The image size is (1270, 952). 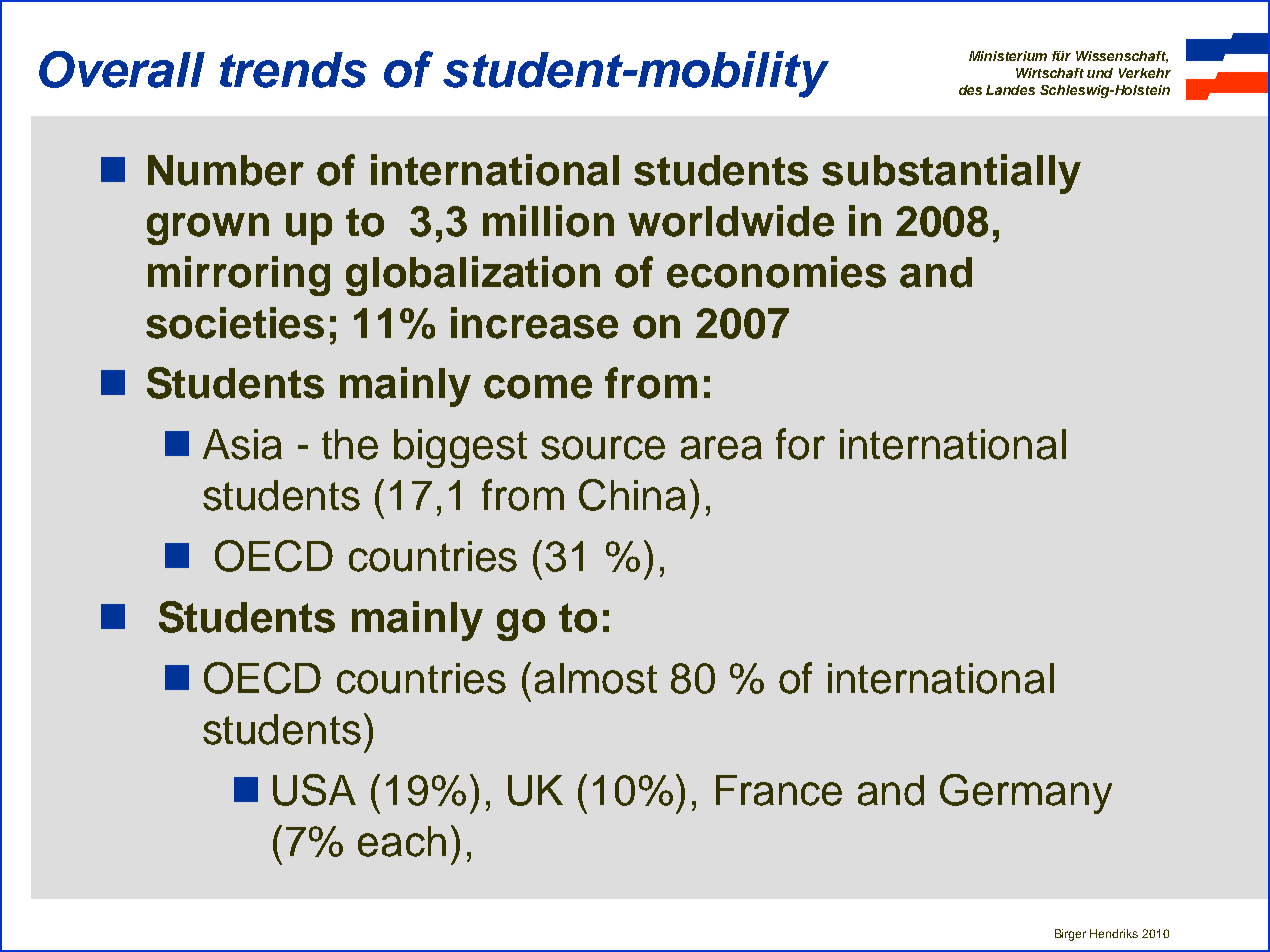 I want to click on Germany, so click(x=1026, y=794).
